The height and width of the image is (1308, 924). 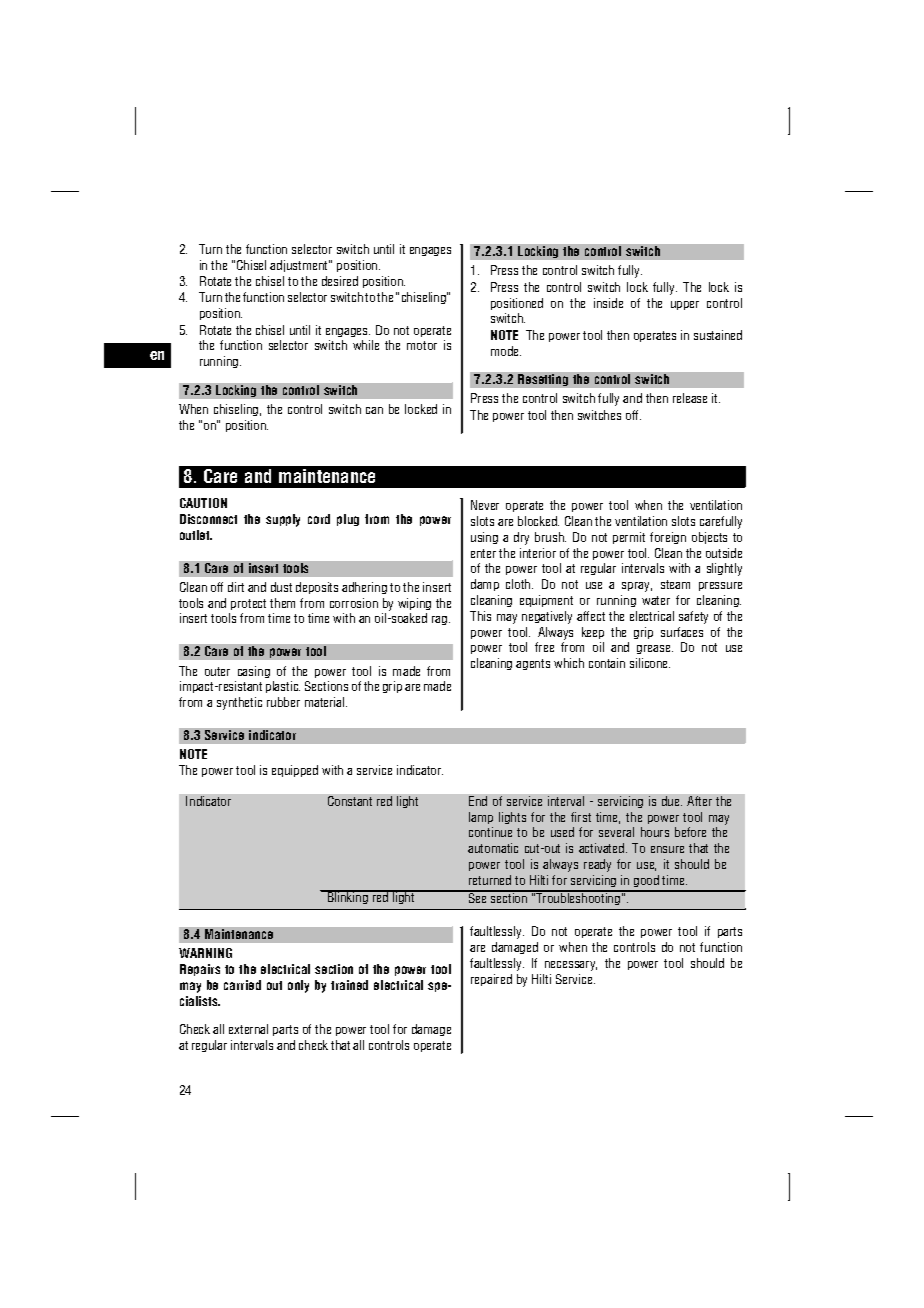 I want to click on motor, so click(x=422, y=345).
